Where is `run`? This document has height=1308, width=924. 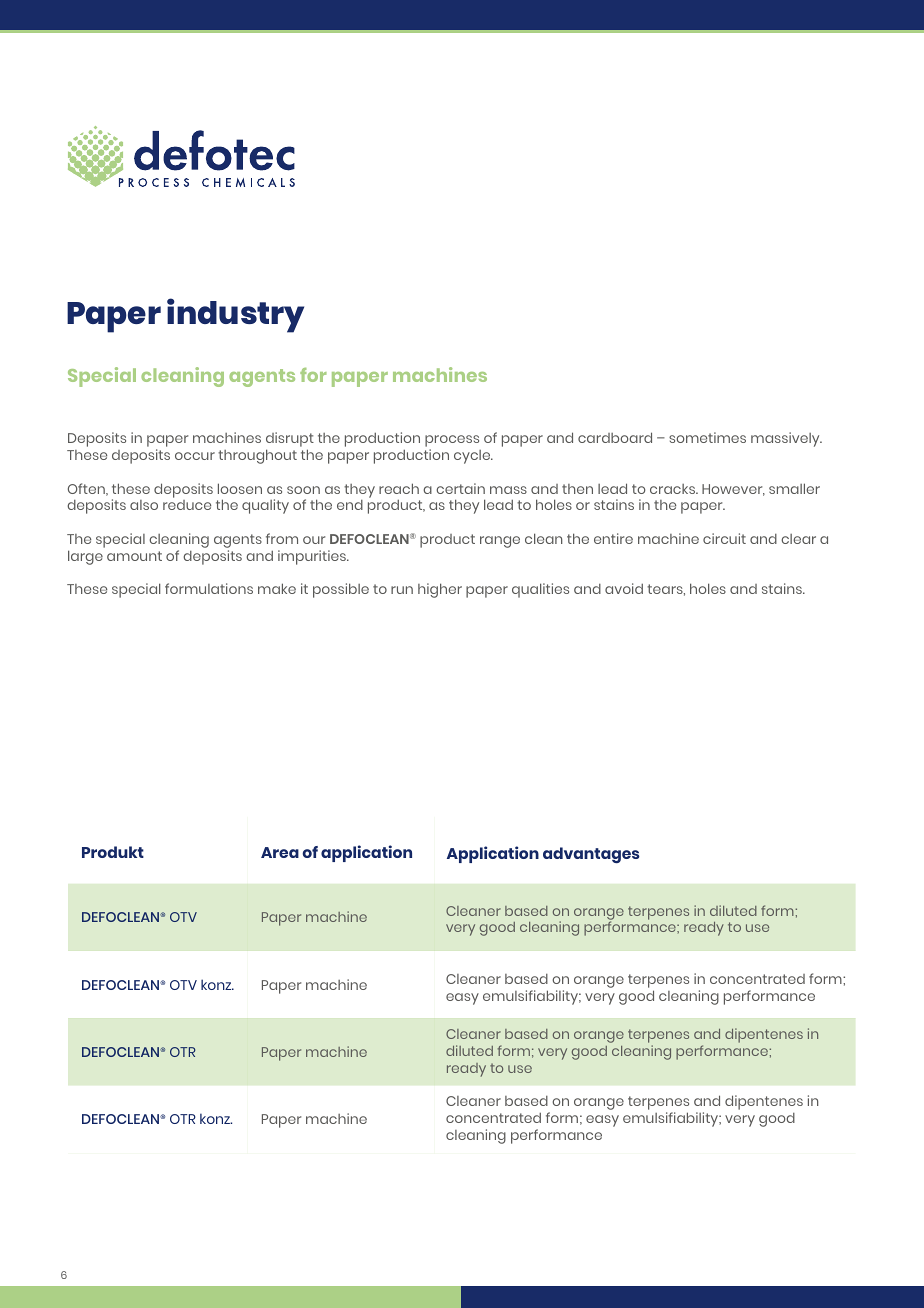
run is located at coordinates (402, 590).
